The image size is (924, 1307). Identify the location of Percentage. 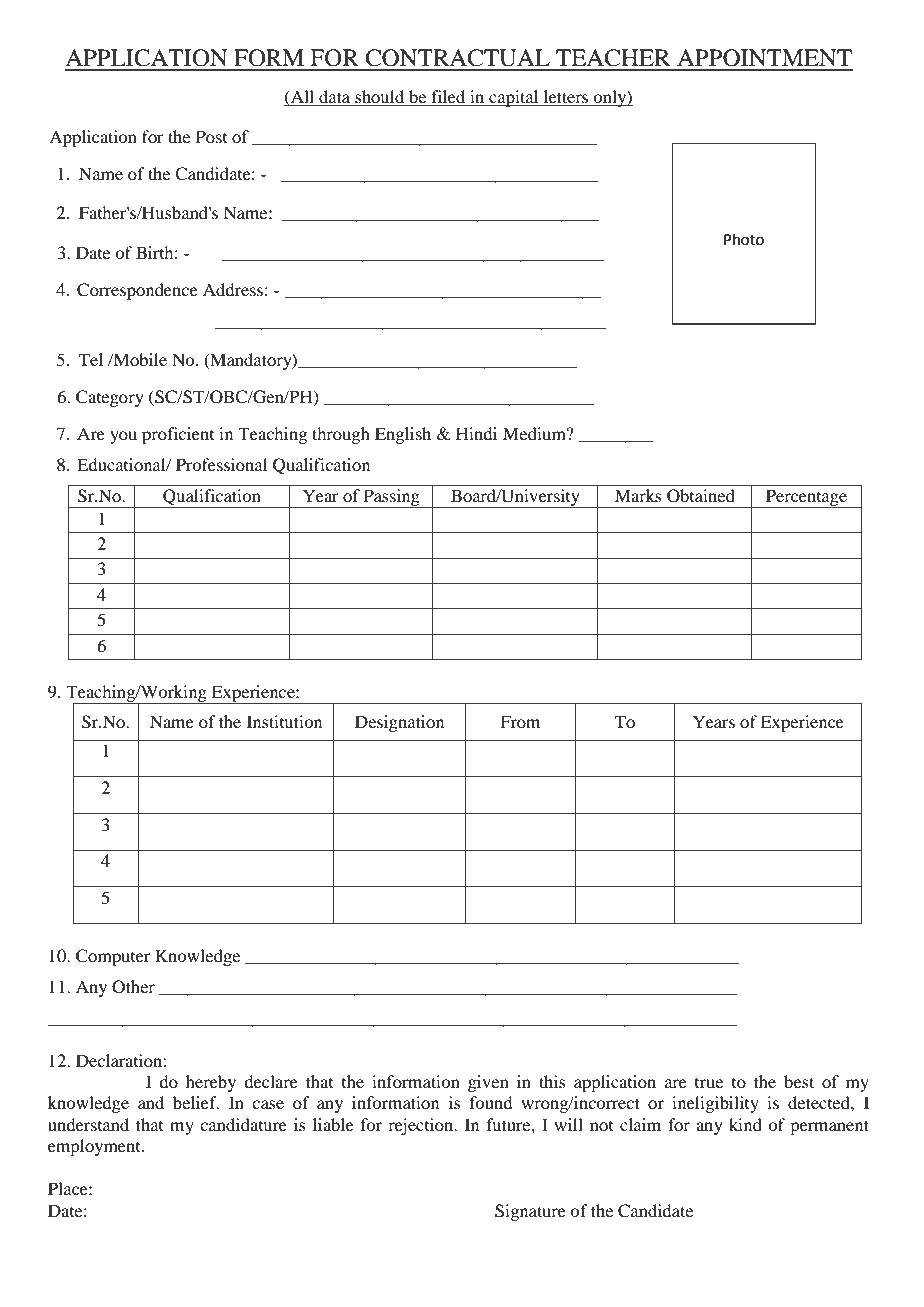
(807, 498).
